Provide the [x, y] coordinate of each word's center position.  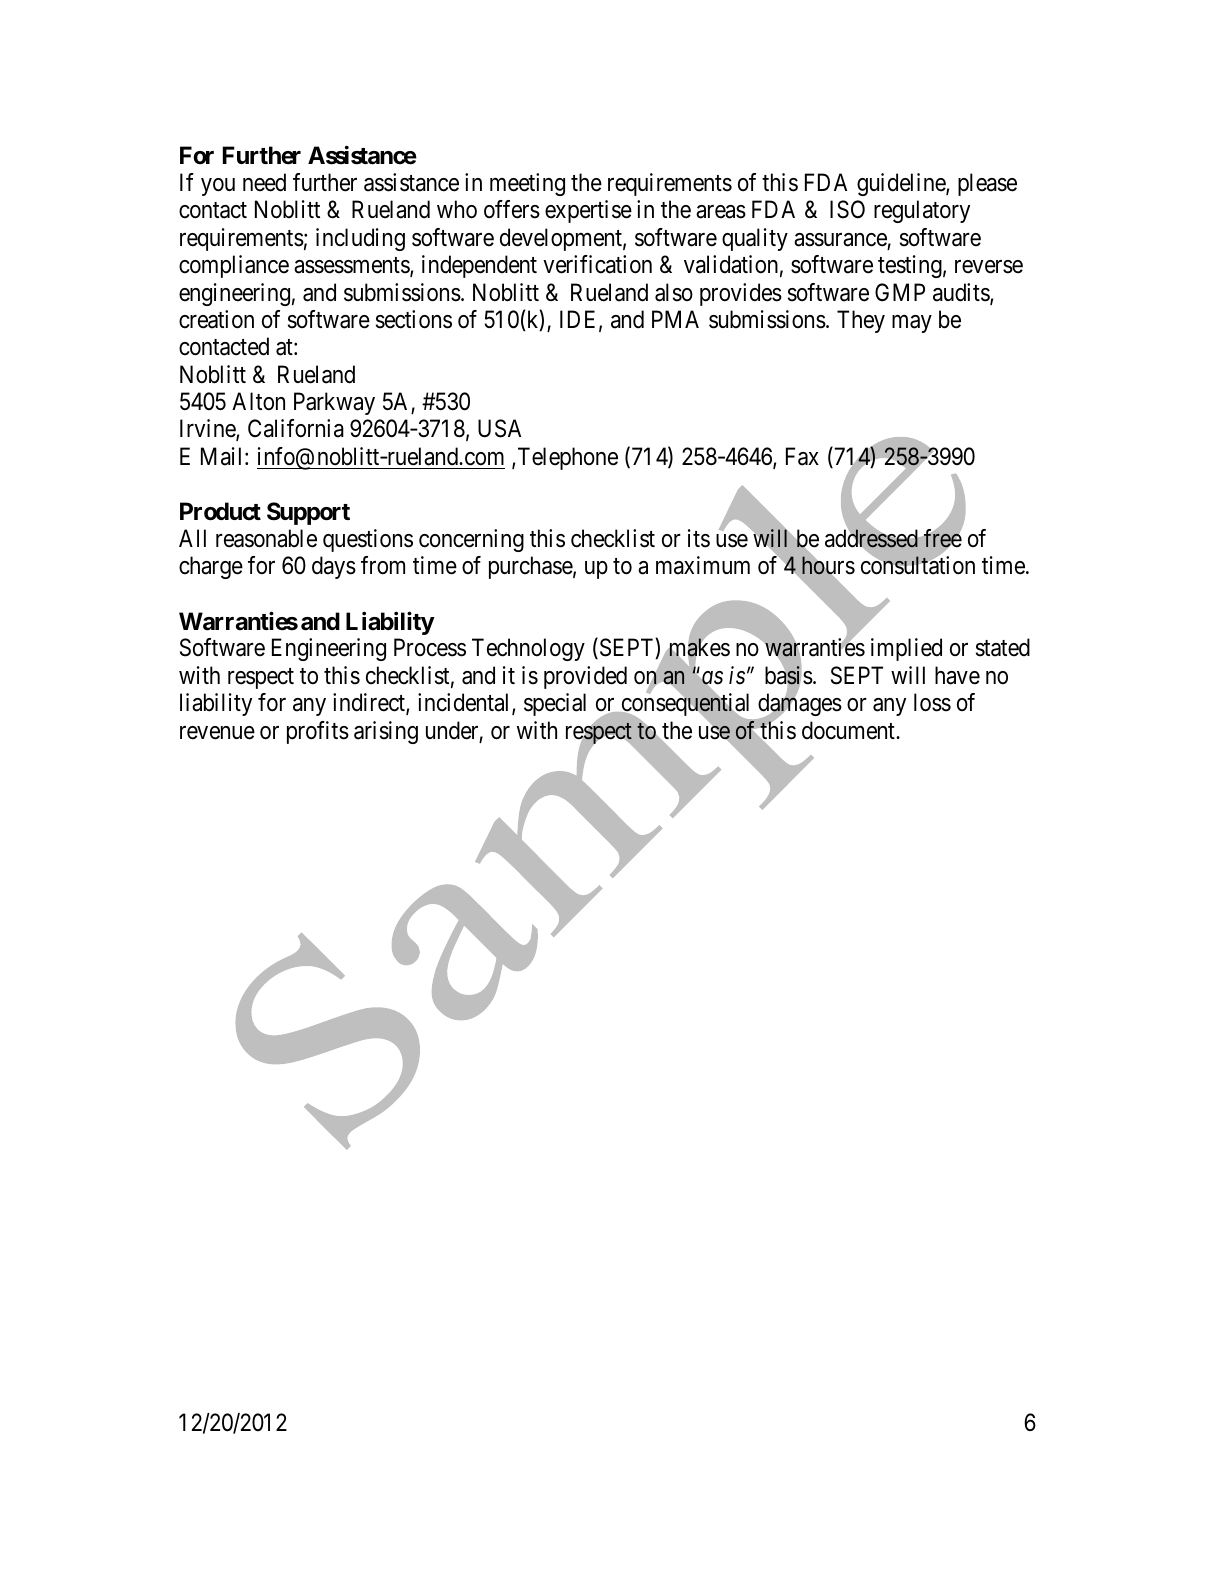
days [334, 567]
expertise [588, 211]
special [555, 704]
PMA [675, 319]
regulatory [922, 211]
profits [318, 732]
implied [906, 649]
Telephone [568, 458]
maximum [703, 565]
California [296, 428]
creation [216, 319]
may [912, 324]
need [264, 182]
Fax [802, 456]
